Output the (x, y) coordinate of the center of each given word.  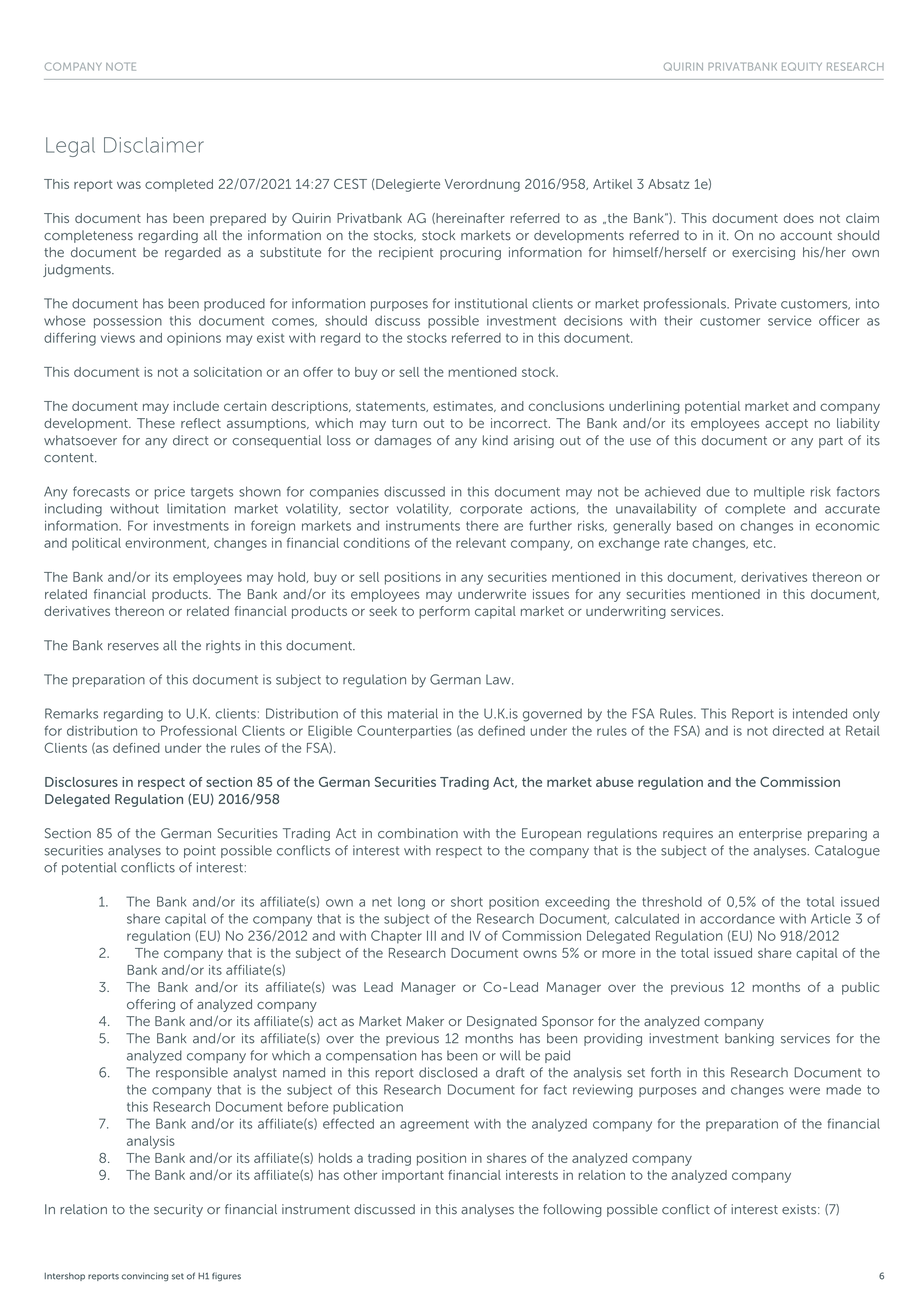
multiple (779, 492)
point (200, 851)
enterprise (770, 834)
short (467, 902)
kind (495, 440)
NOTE (121, 66)
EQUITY (802, 66)
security (178, 1210)
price (170, 492)
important (413, 1176)
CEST (350, 184)
